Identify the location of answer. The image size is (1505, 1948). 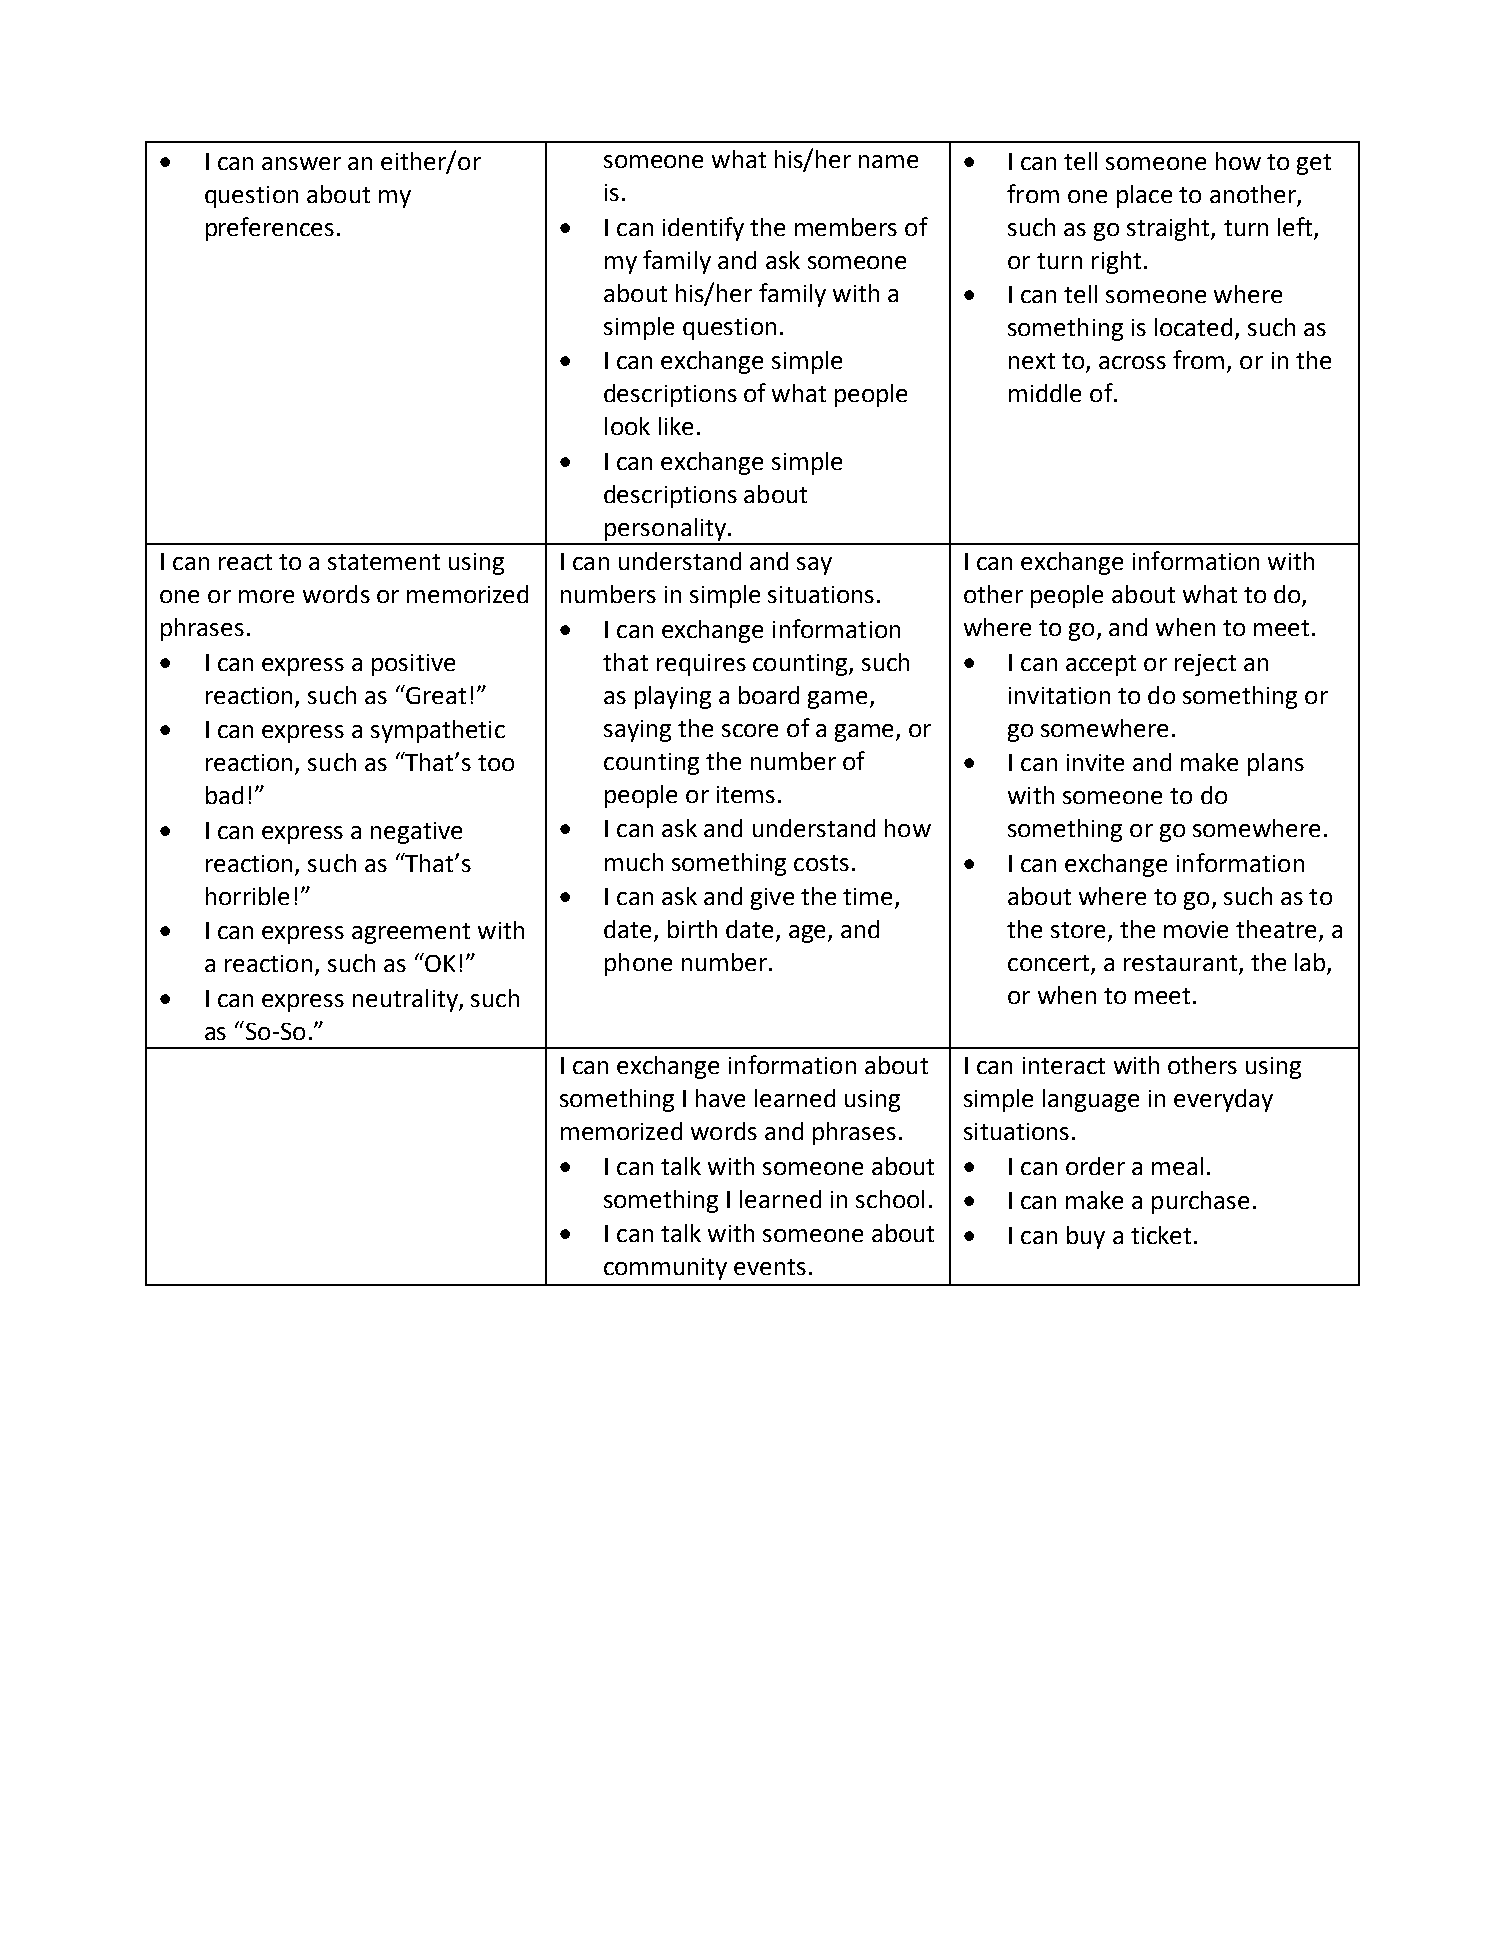
(301, 163).
